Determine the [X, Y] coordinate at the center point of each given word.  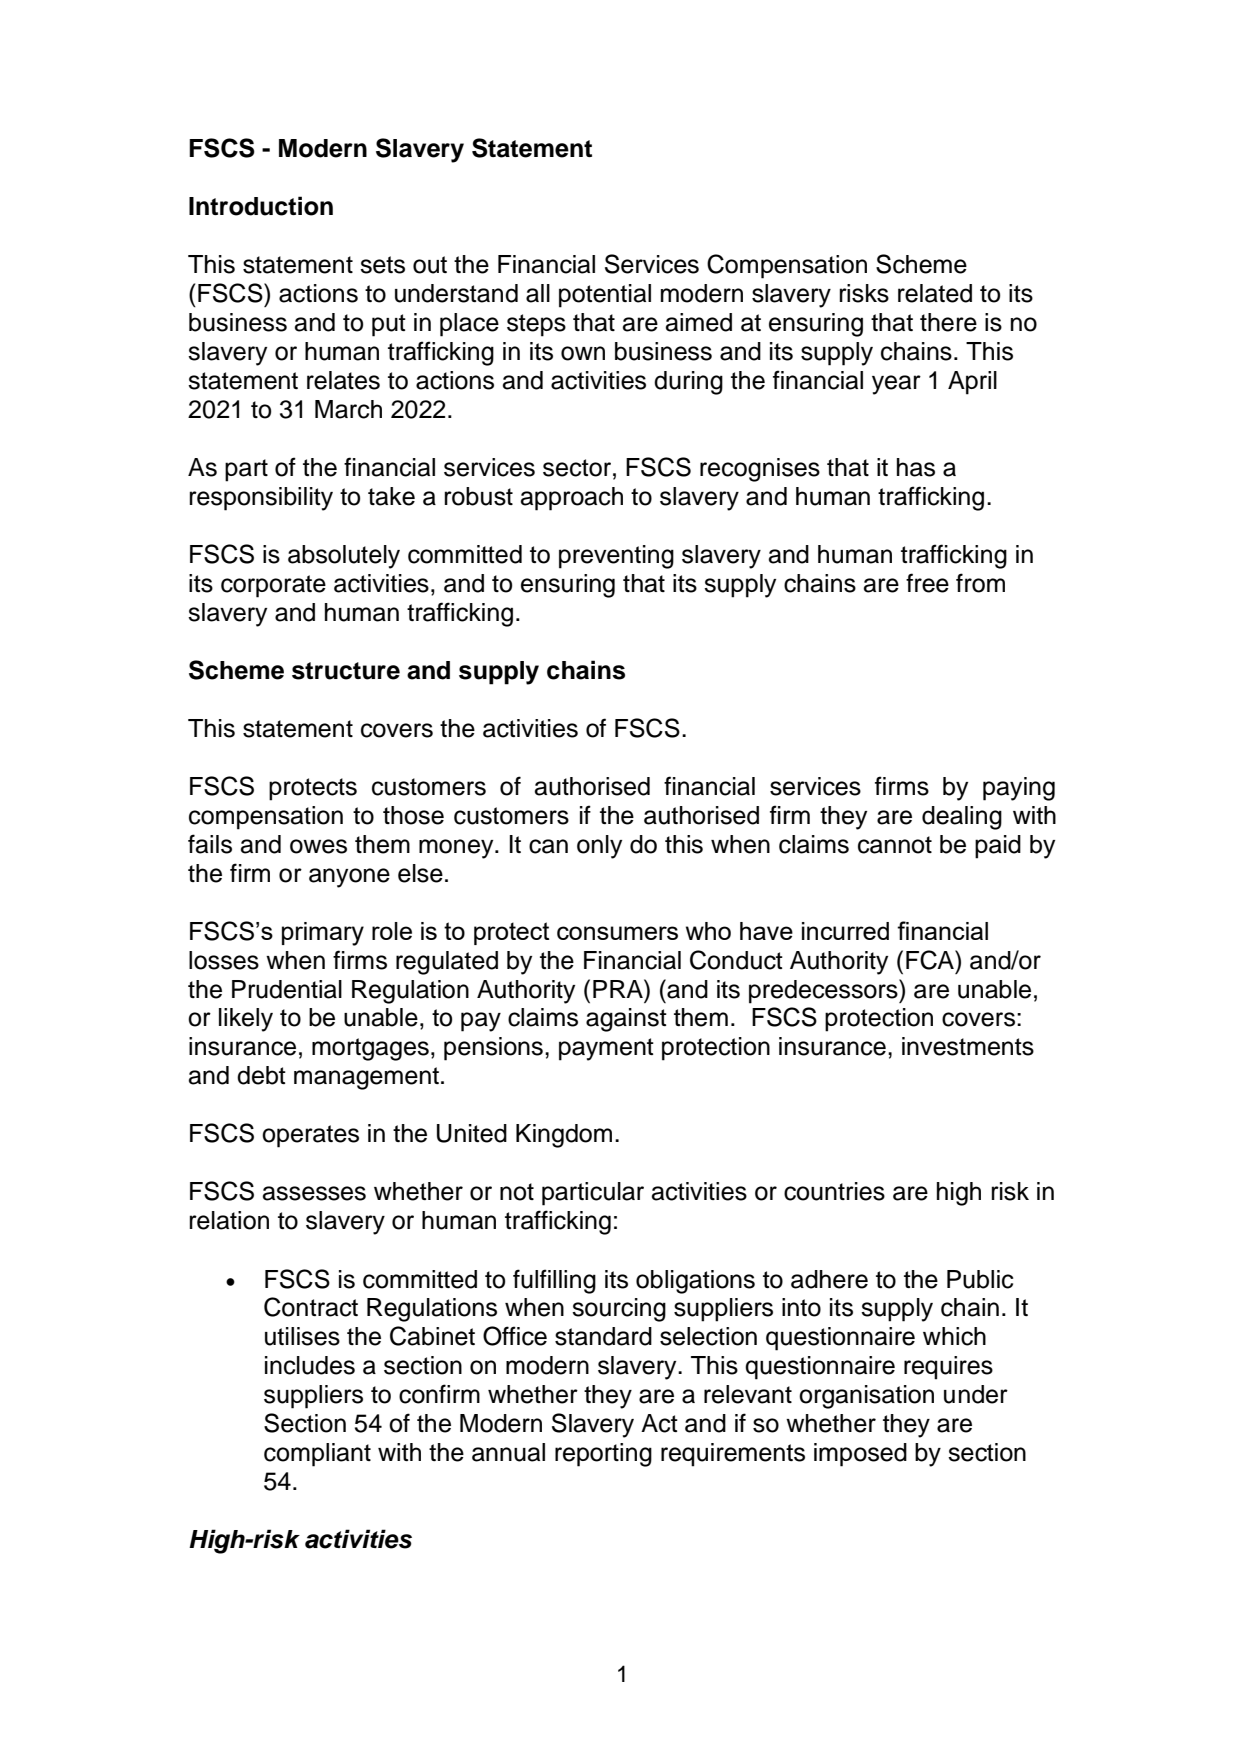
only [599, 847]
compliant [317, 1455]
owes [318, 846]
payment [606, 1049]
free [927, 583]
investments [968, 1046]
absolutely [344, 557]
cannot [895, 845]
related [935, 293]
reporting [603, 1455]
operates [310, 1136]
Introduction [261, 206]
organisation [866, 1397]
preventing [616, 557]
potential [605, 296]
